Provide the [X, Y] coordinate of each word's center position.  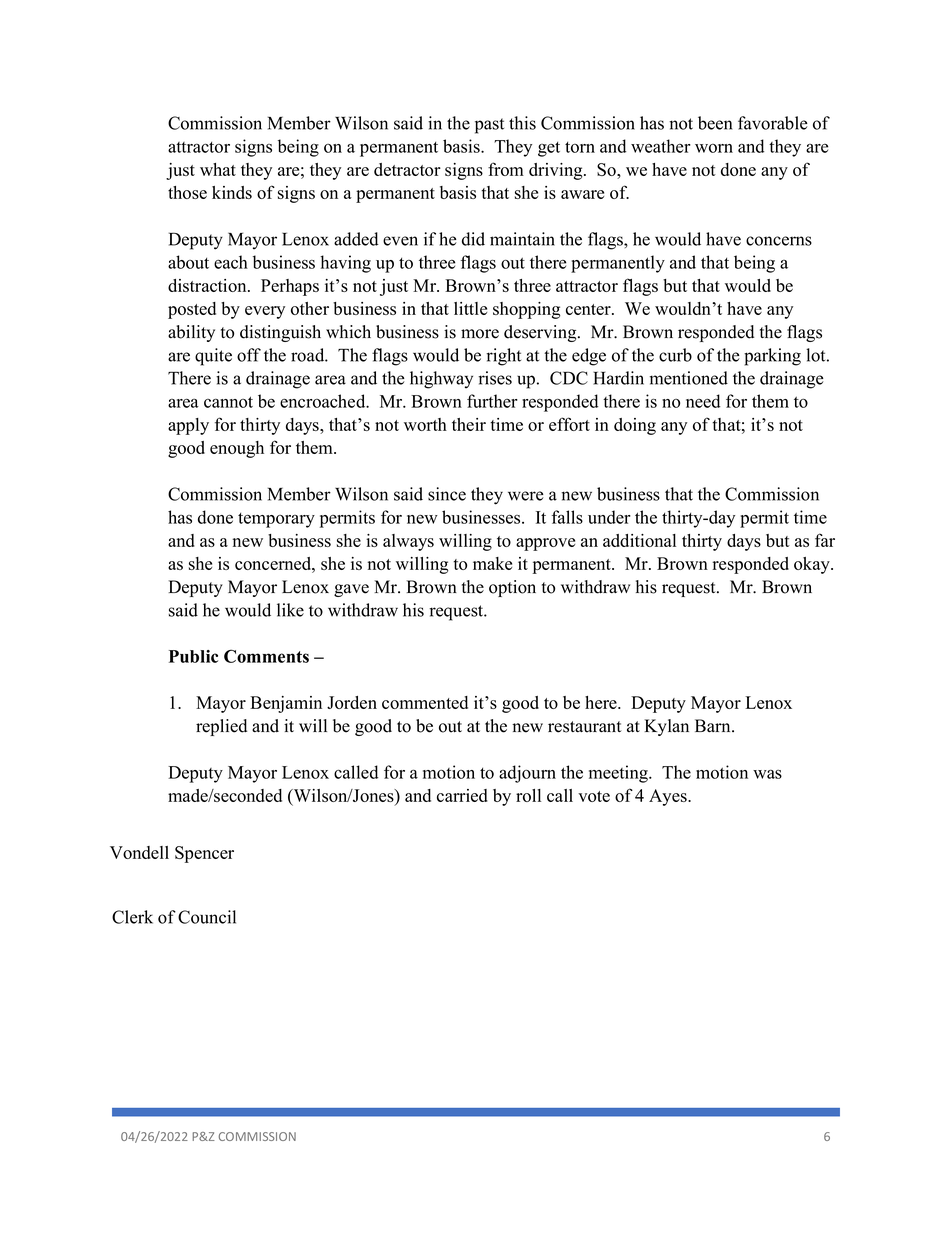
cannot [228, 402]
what [218, 169]
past [489, 126]
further [492, 401]
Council [207, 917]
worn [714, 148]
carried [462, 795]
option [512, 588]
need [703, 401]
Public [193, 656]
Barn [714, 725]
